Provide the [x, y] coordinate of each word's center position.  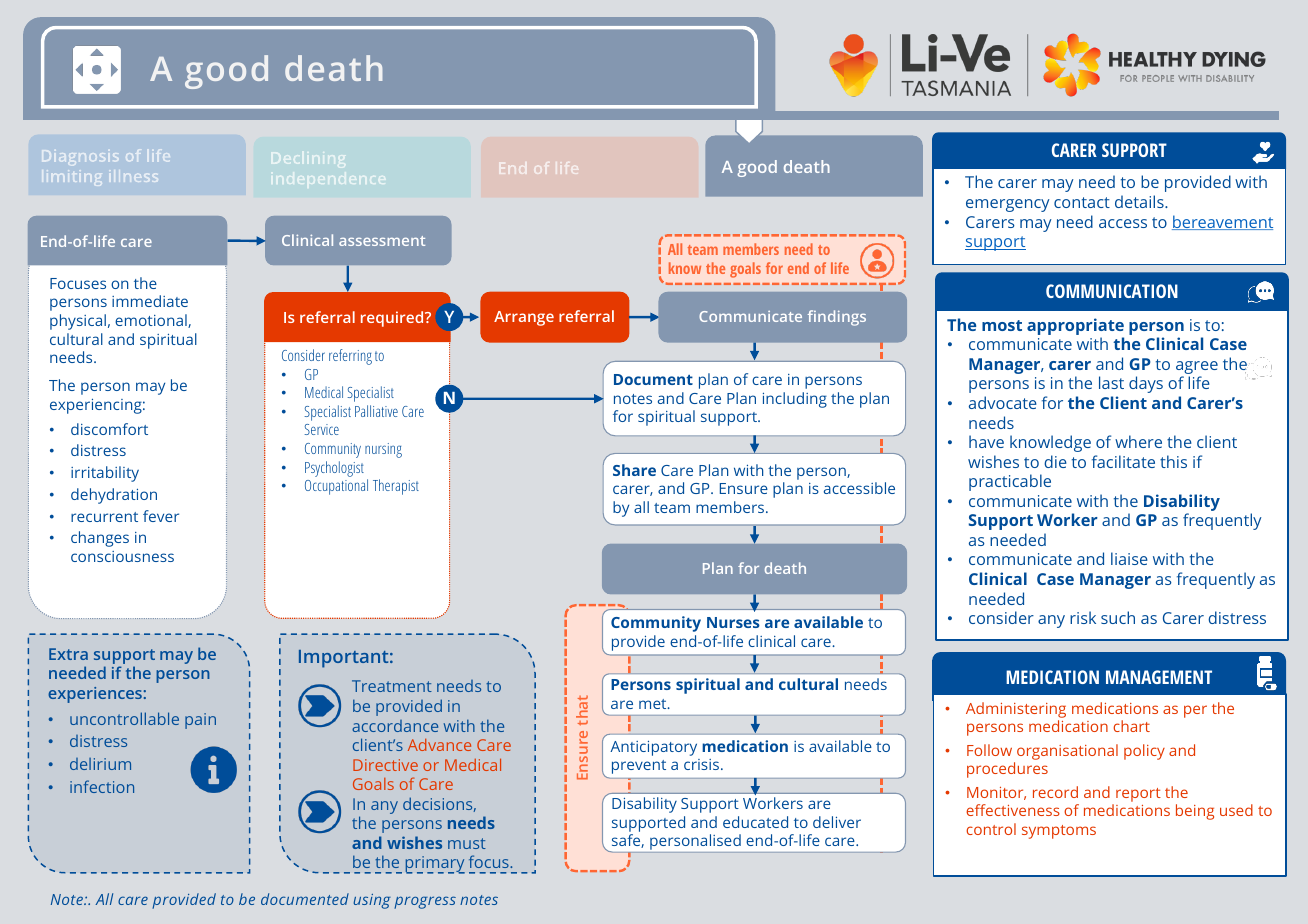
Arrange [524, 318]
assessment [382, 241]
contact [1082, 202]
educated [755, 822]
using [372, 901]
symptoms [1059, 832]
